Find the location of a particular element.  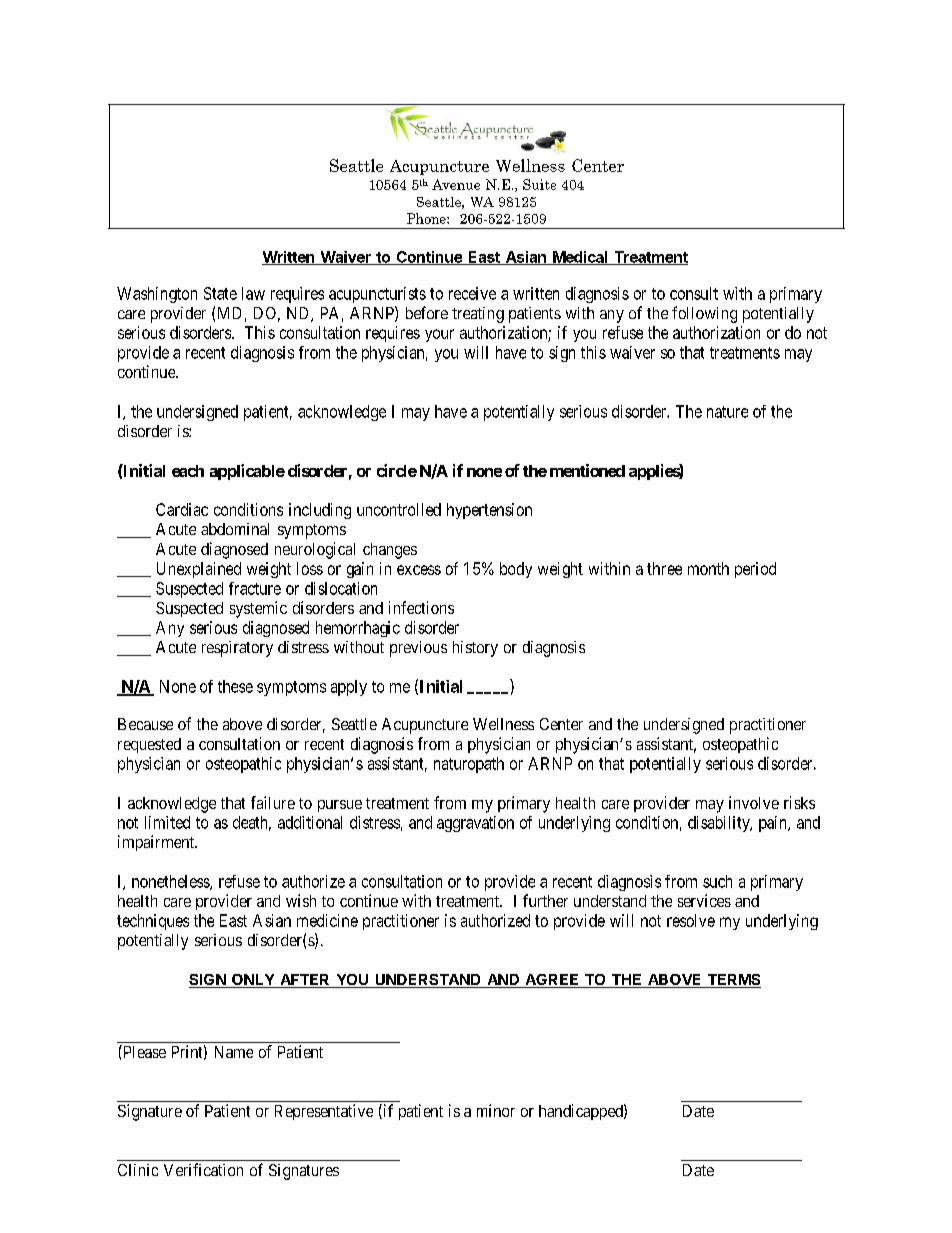

history is located at coordinates (475, 649).
